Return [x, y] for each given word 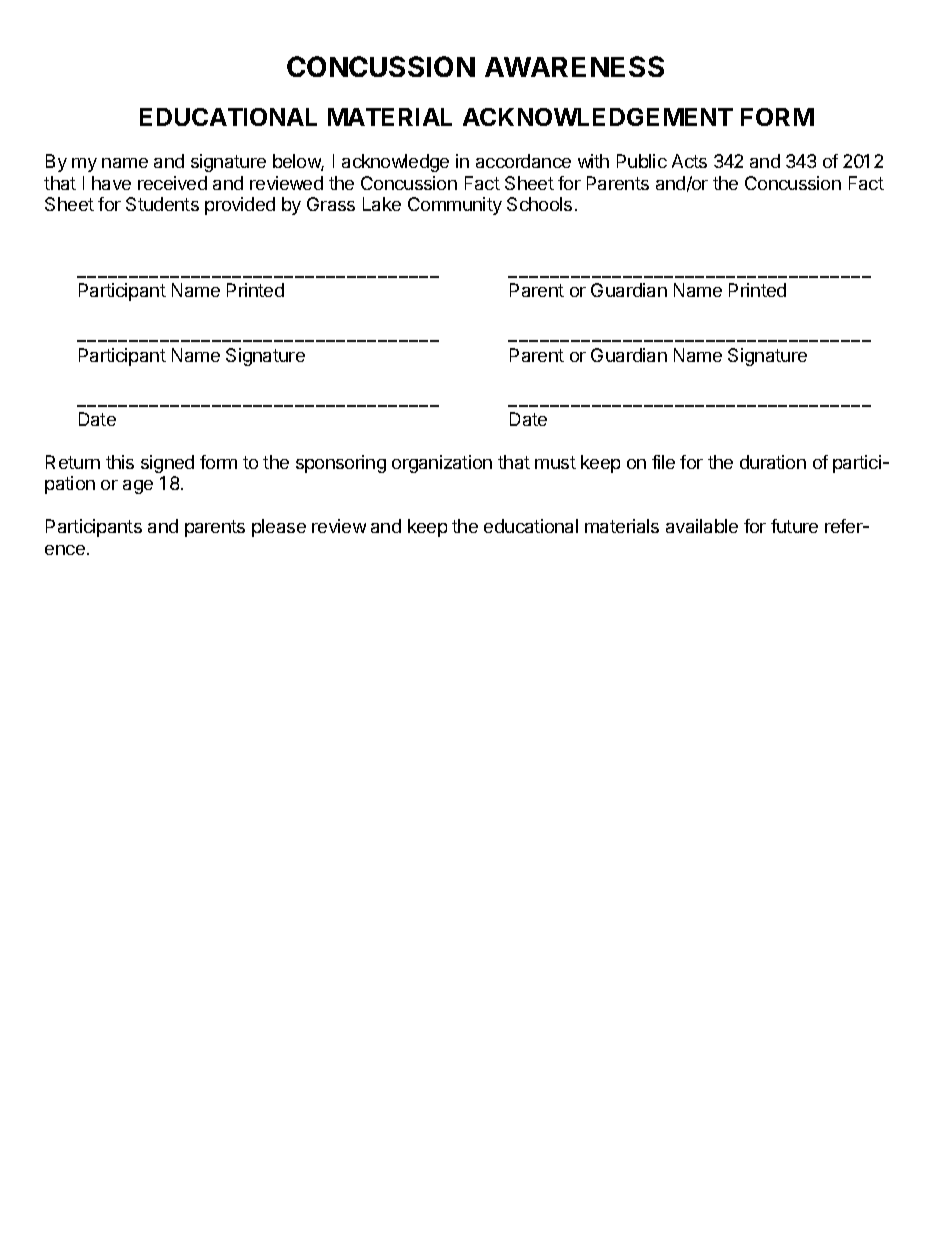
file [663, 462]
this [120, 462]
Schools [539, 204]
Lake [382, 204]
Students [162, 204]
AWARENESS [574, 66]
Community [455, 206]
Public [642, 161]
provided [240, 206]
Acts [689, 161]
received [172, 183]
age [138, 487]
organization [442, 464]
